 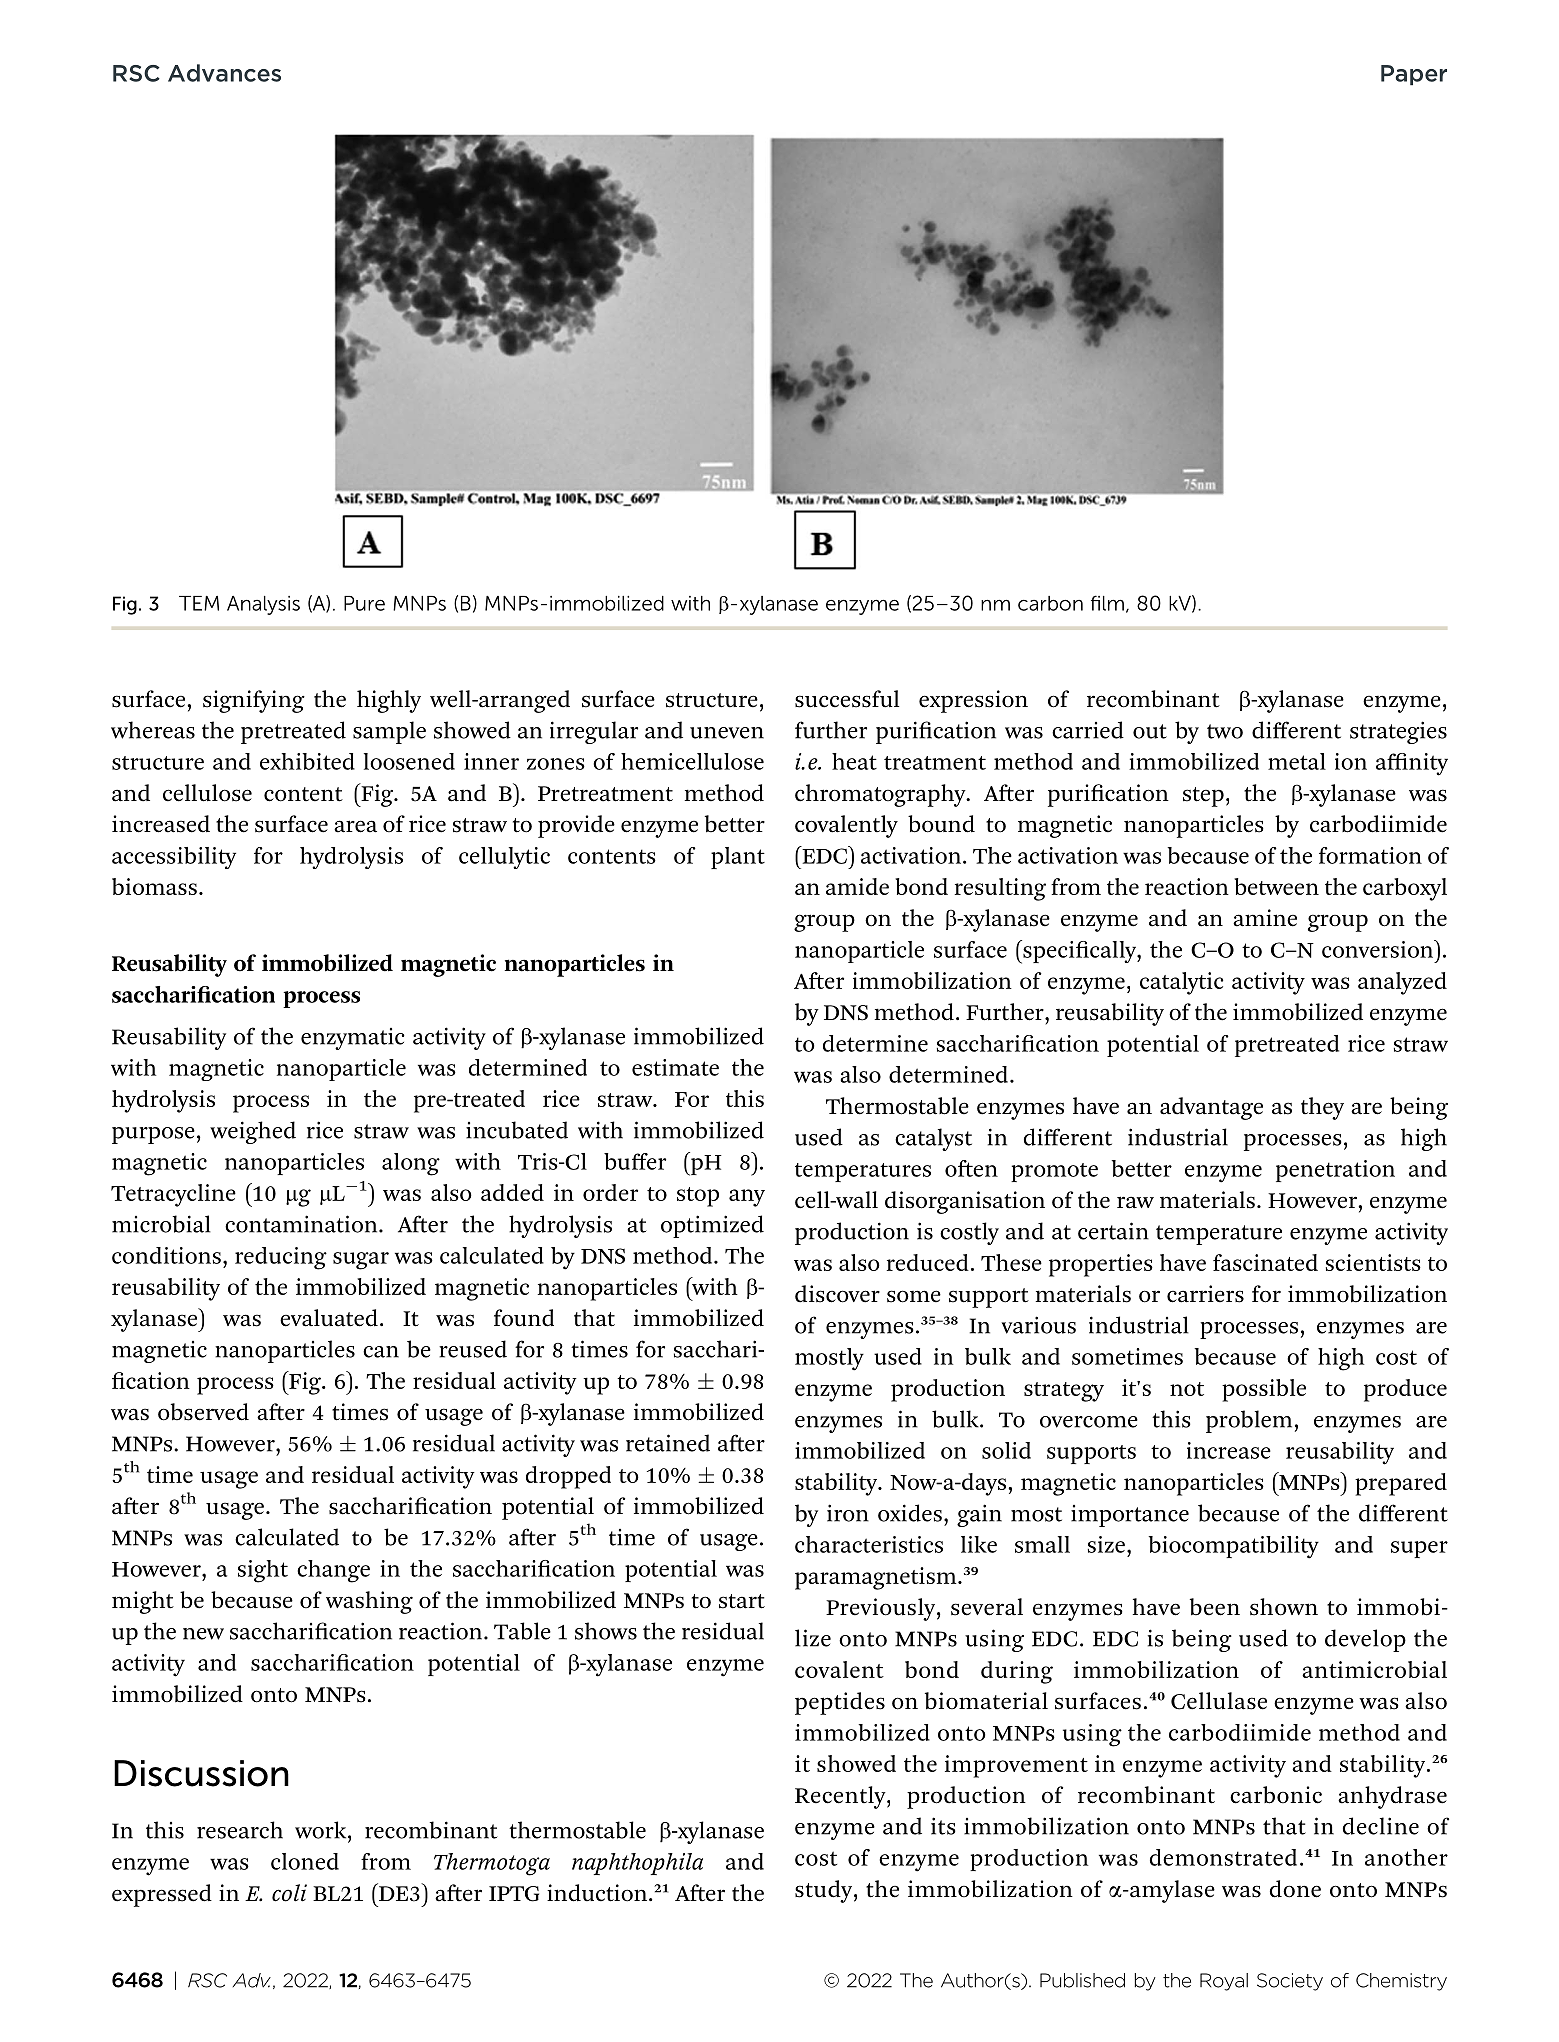 What do you see at coordinates (1295, 1889) in the screenshot?
I see `done` at bounding box center [1295, 1889].
